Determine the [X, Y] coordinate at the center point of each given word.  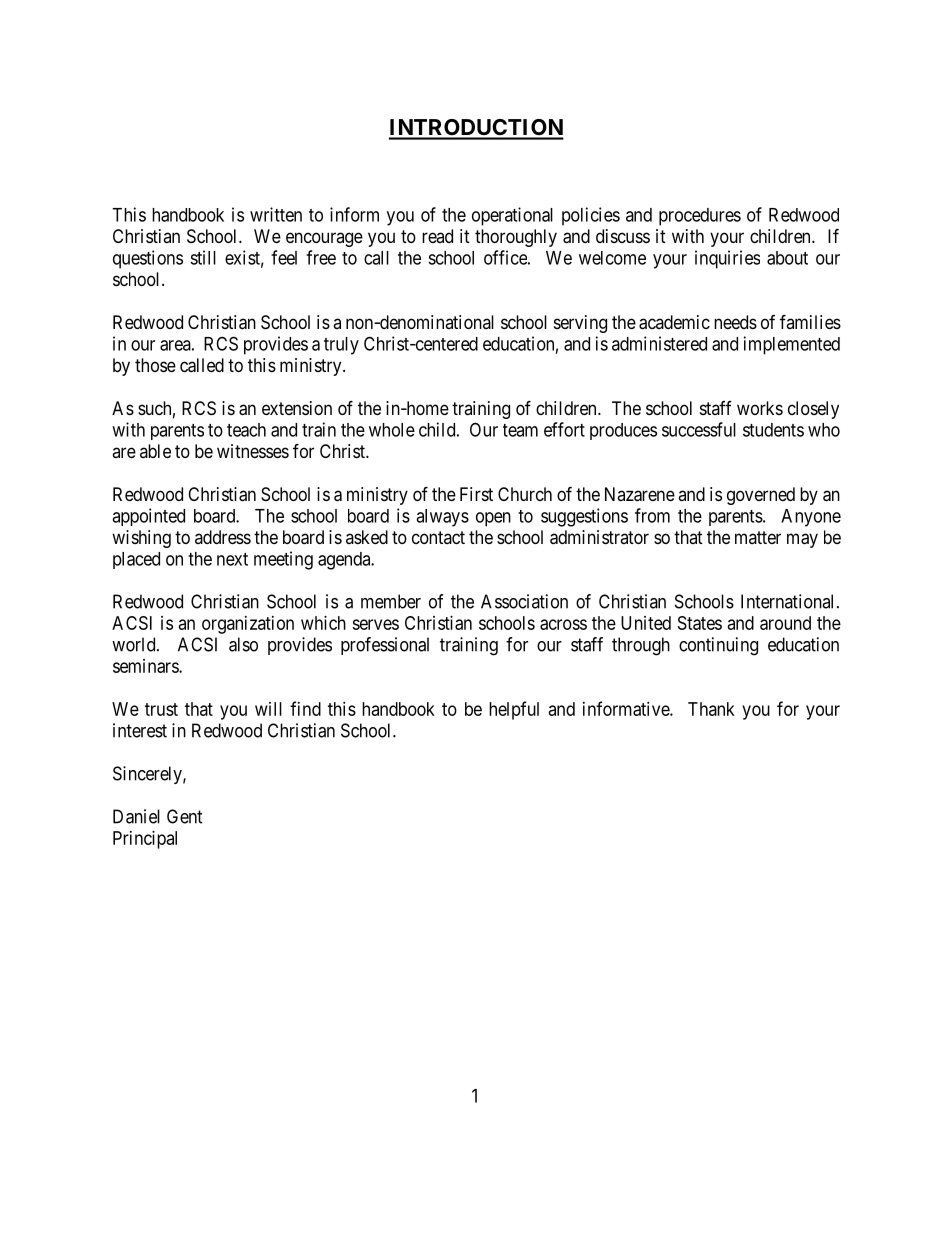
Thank [711, 709]
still [203, 257]
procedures [700, 217]
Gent [185, 816]
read [437, 236]
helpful [514, 710]
